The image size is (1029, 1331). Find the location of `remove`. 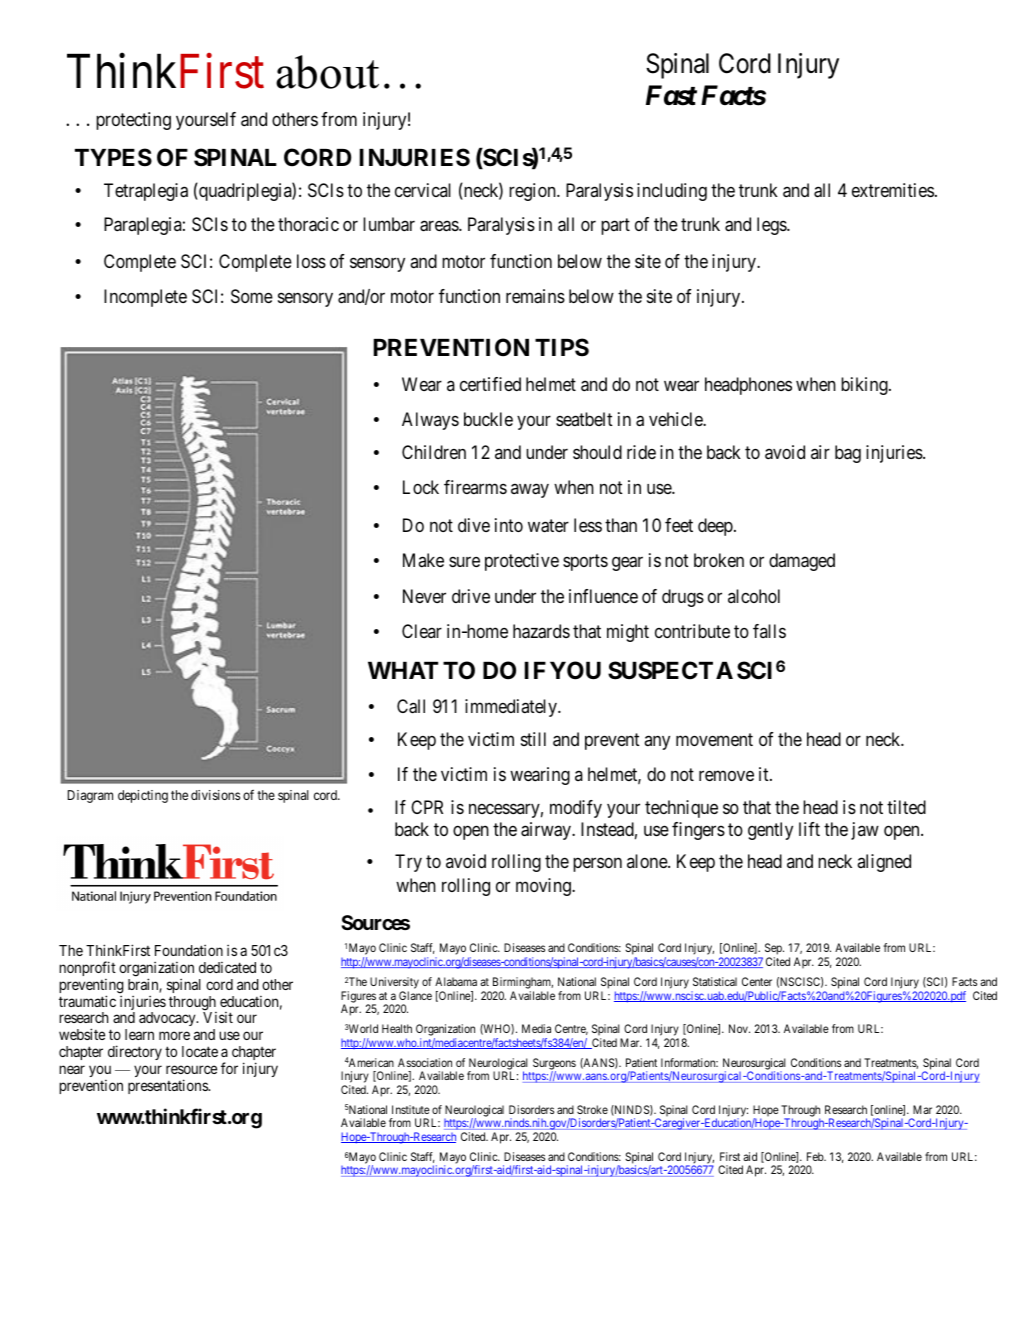

remove is located at coordinates (726, 776).
